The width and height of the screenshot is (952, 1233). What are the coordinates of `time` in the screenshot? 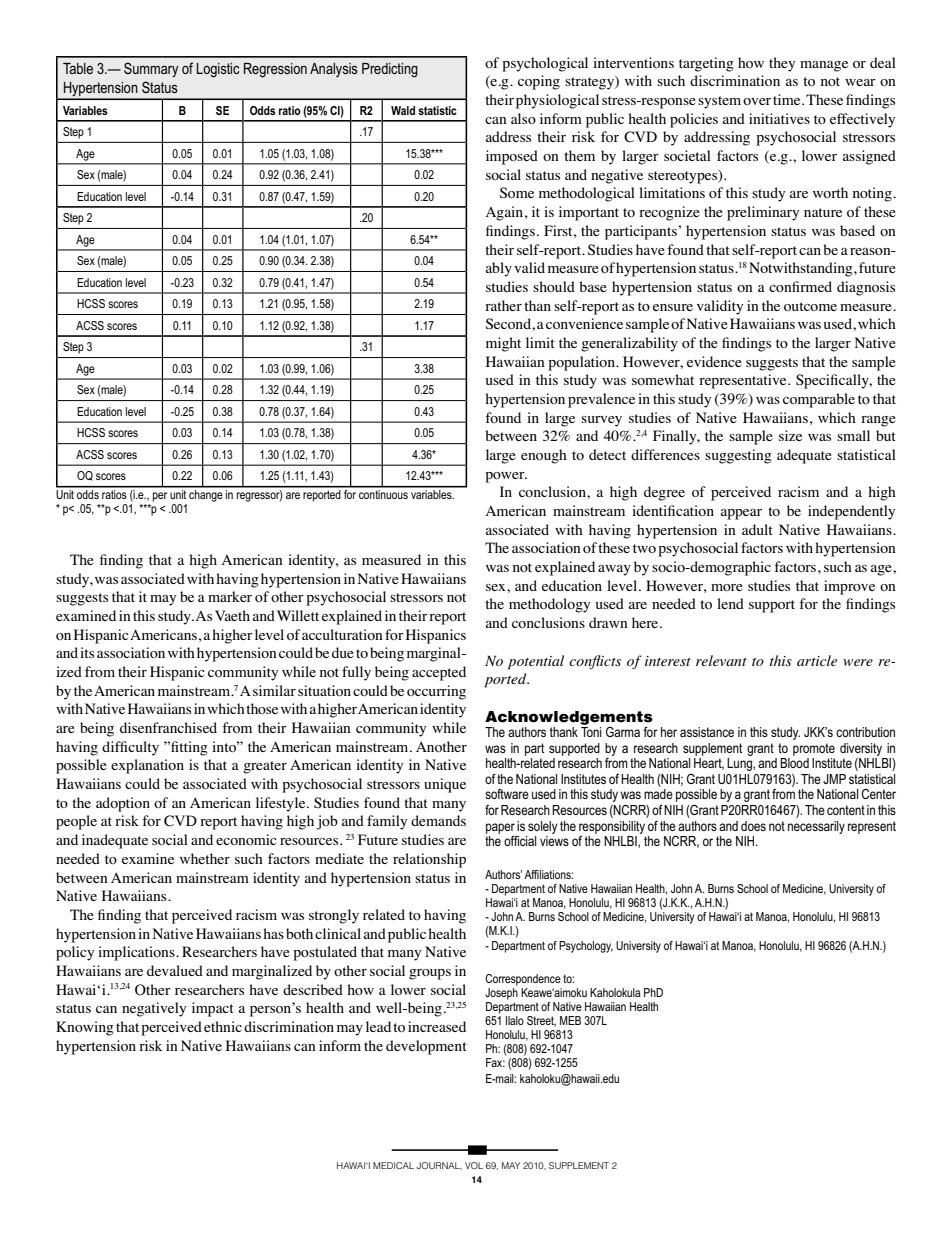 It's located at (788, 99).
